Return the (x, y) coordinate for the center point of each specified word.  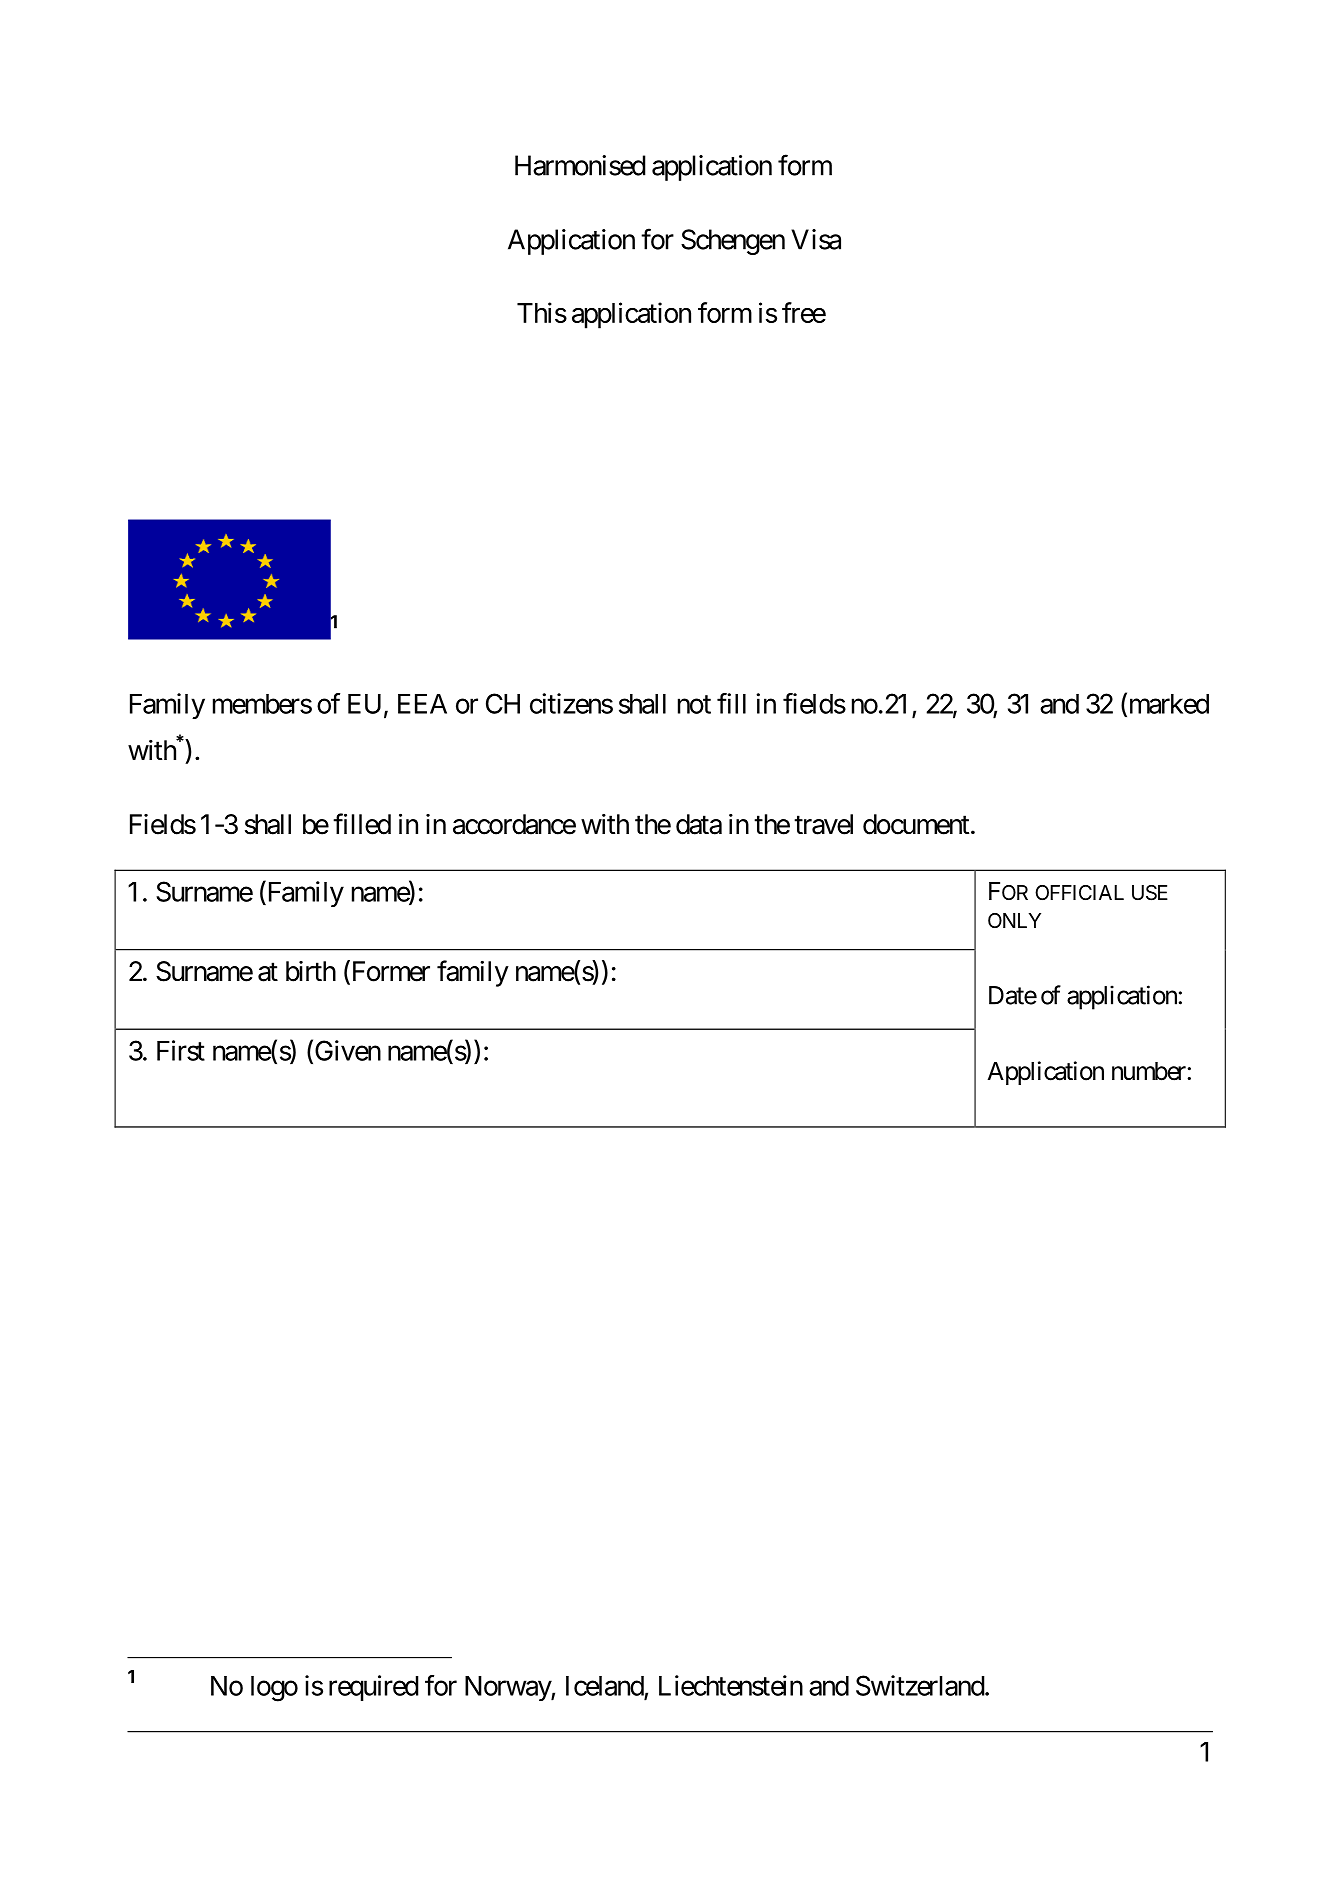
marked (1167, 704)
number (1149, 1071)
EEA (422, 704)
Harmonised (580, 165)
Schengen (733, 242)
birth (311, 971)
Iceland (605, 1686)
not (694, 704)
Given (346, 1051)
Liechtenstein (731, 1685)
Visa (816, 239)
